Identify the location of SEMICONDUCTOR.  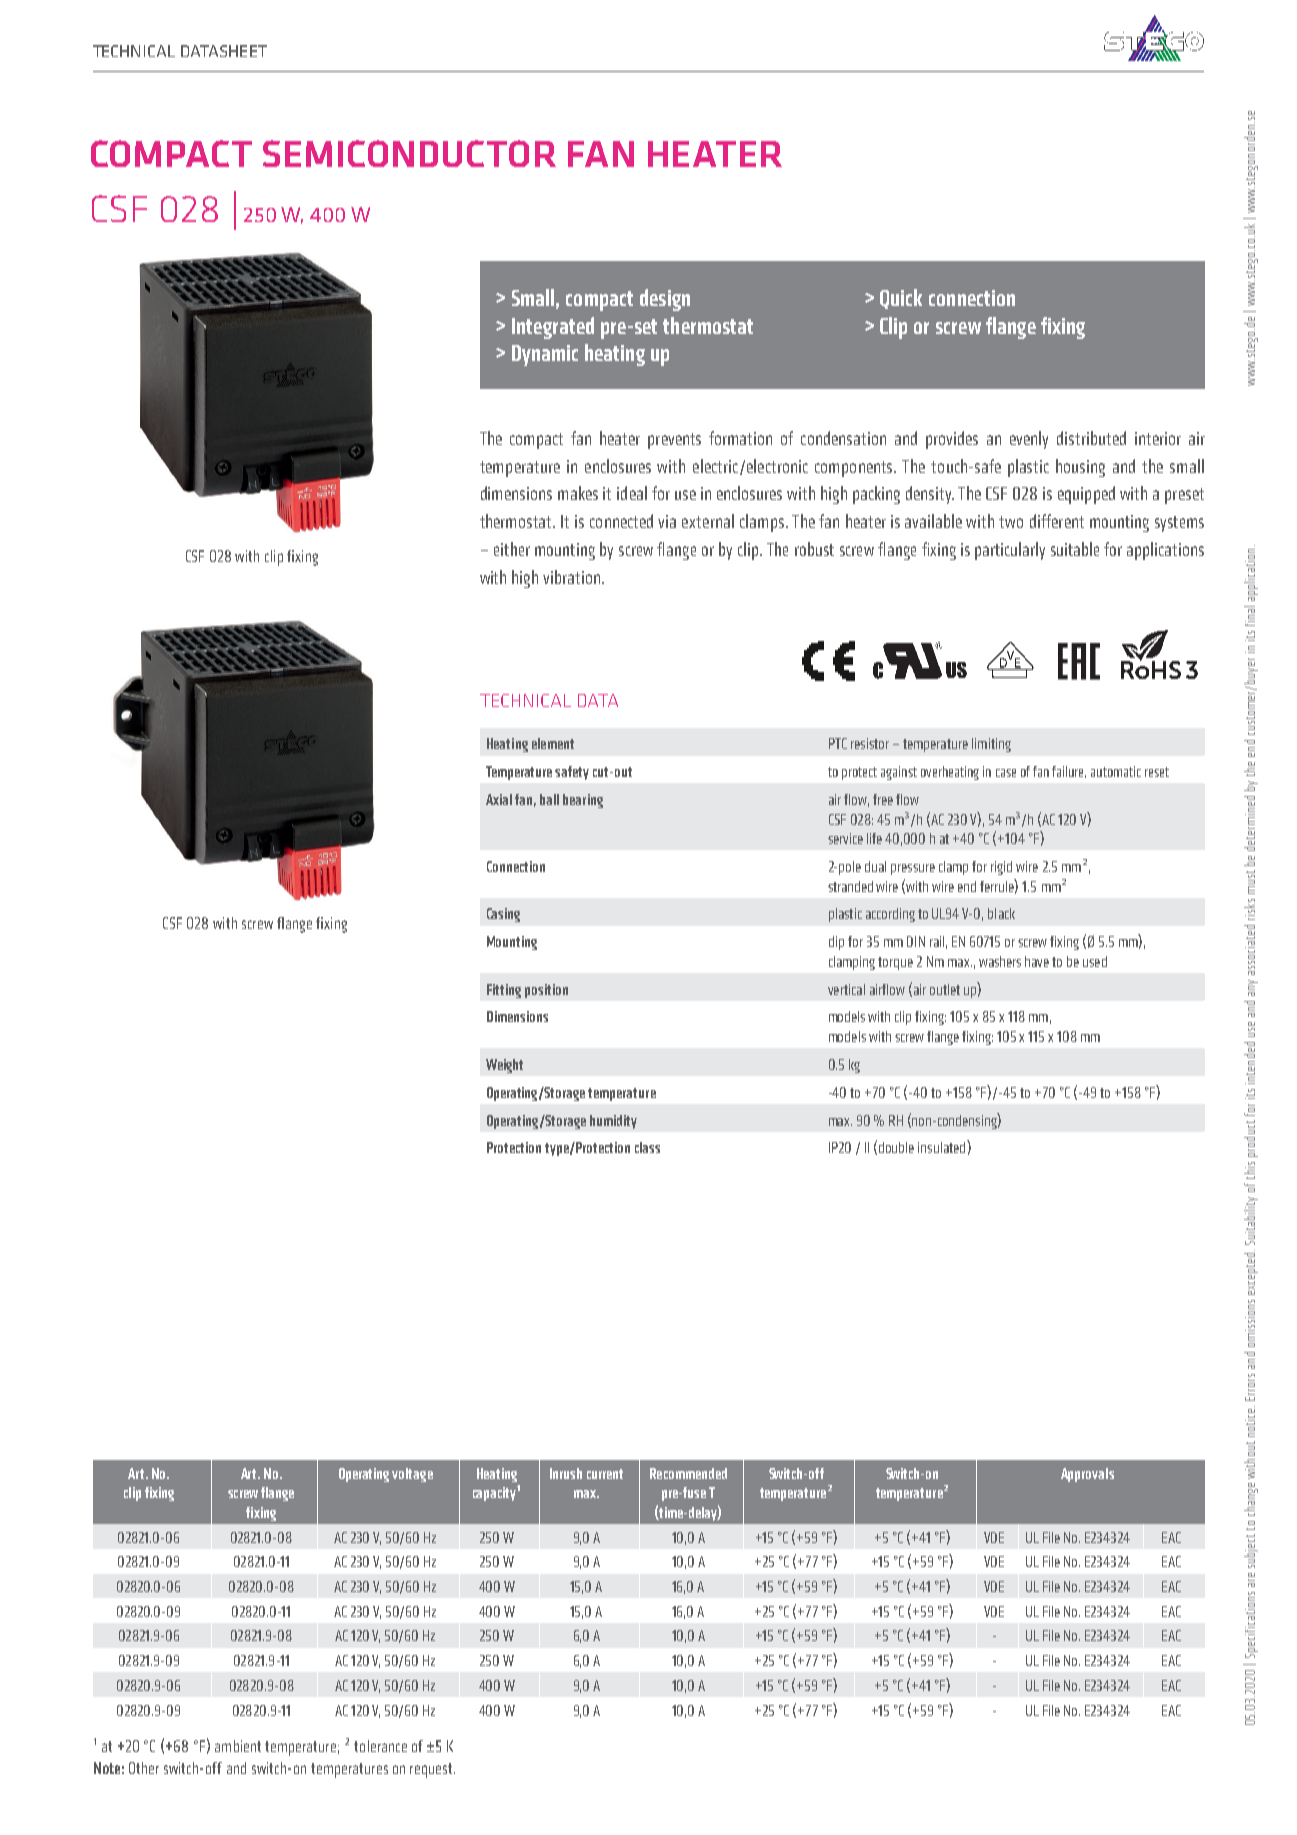
(409, 153).
